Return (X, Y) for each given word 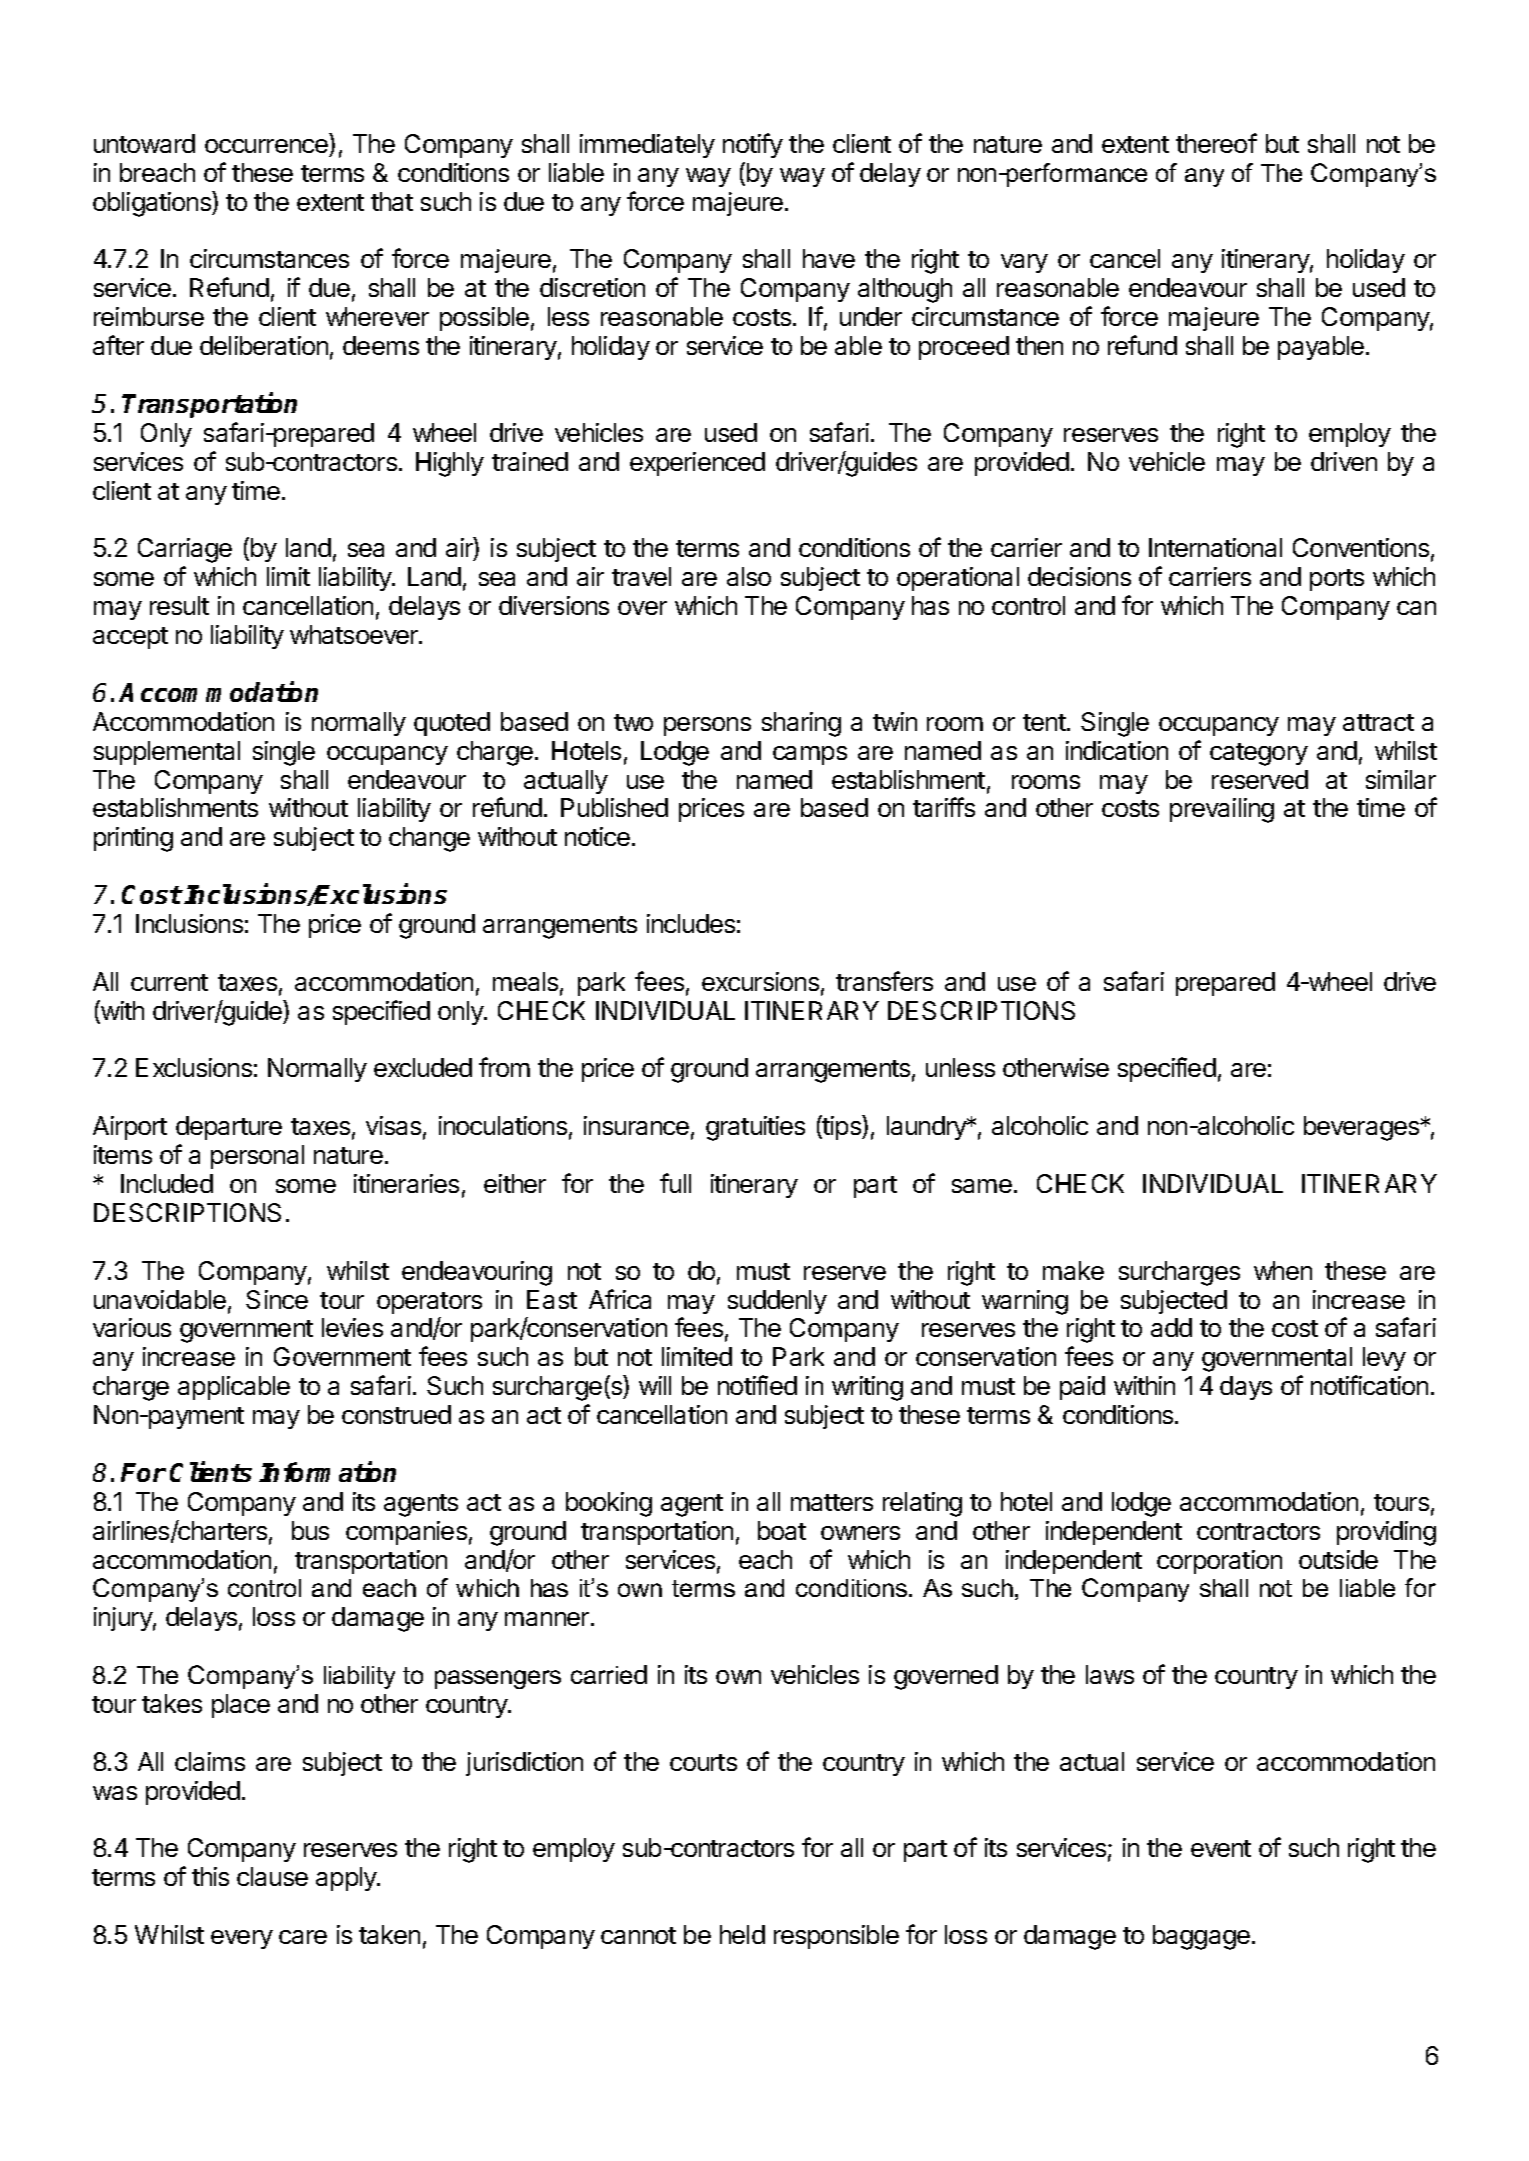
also (749, 576)
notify (753, 145)
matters (832, 1502)
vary (1024, 263)
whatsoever (355, 634)
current (169, 982)
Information (327, 1471)
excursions (760, 981)
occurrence (266, 146)
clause (272, 1876)
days (1246, 1388)
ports (1337, 580)
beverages (1363, 1128)
